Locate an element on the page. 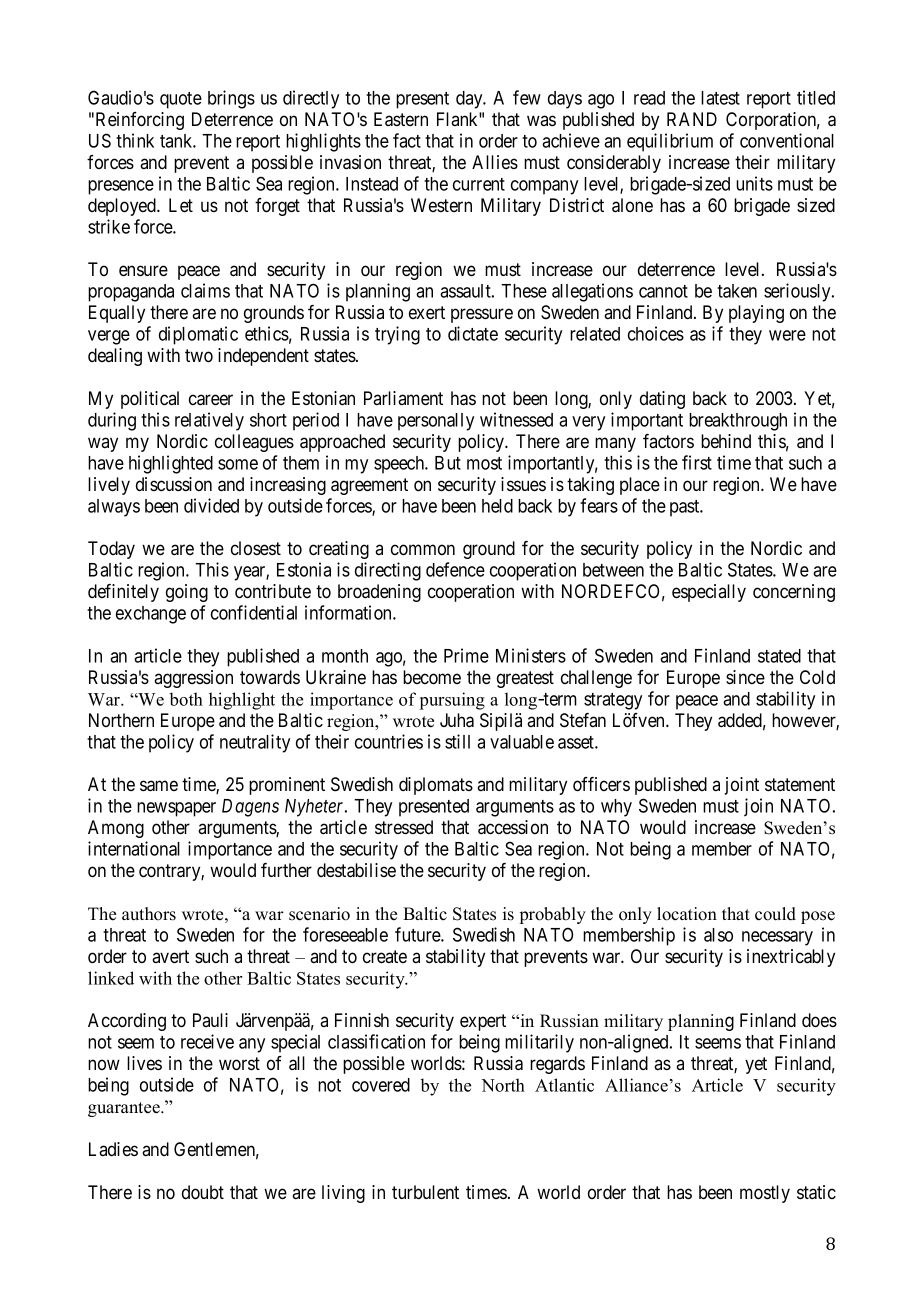 This document has width=924, height=1309. held is located at coordinates (497, 506).
